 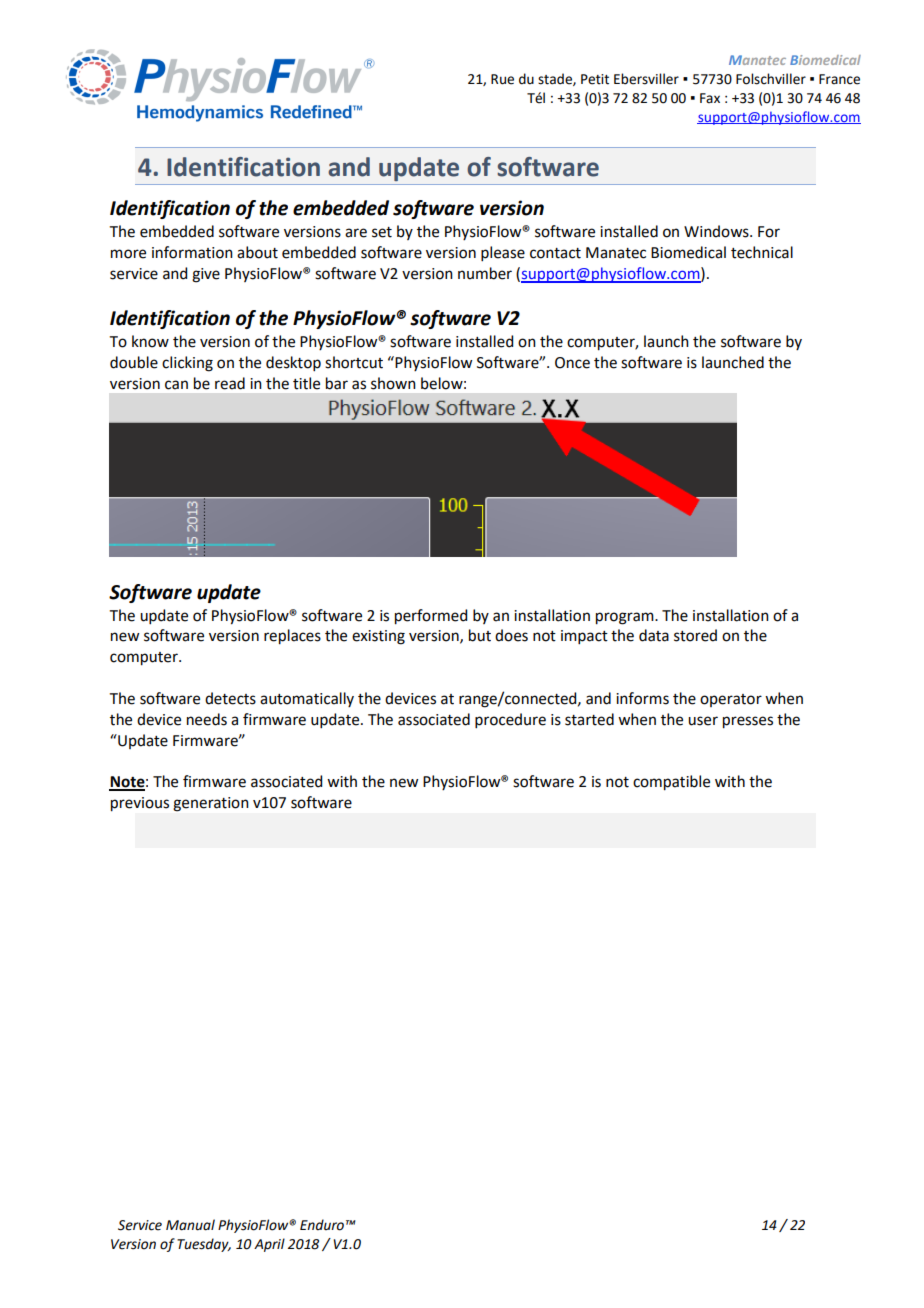 I want to click on technical, so click(x=762, y=252).
